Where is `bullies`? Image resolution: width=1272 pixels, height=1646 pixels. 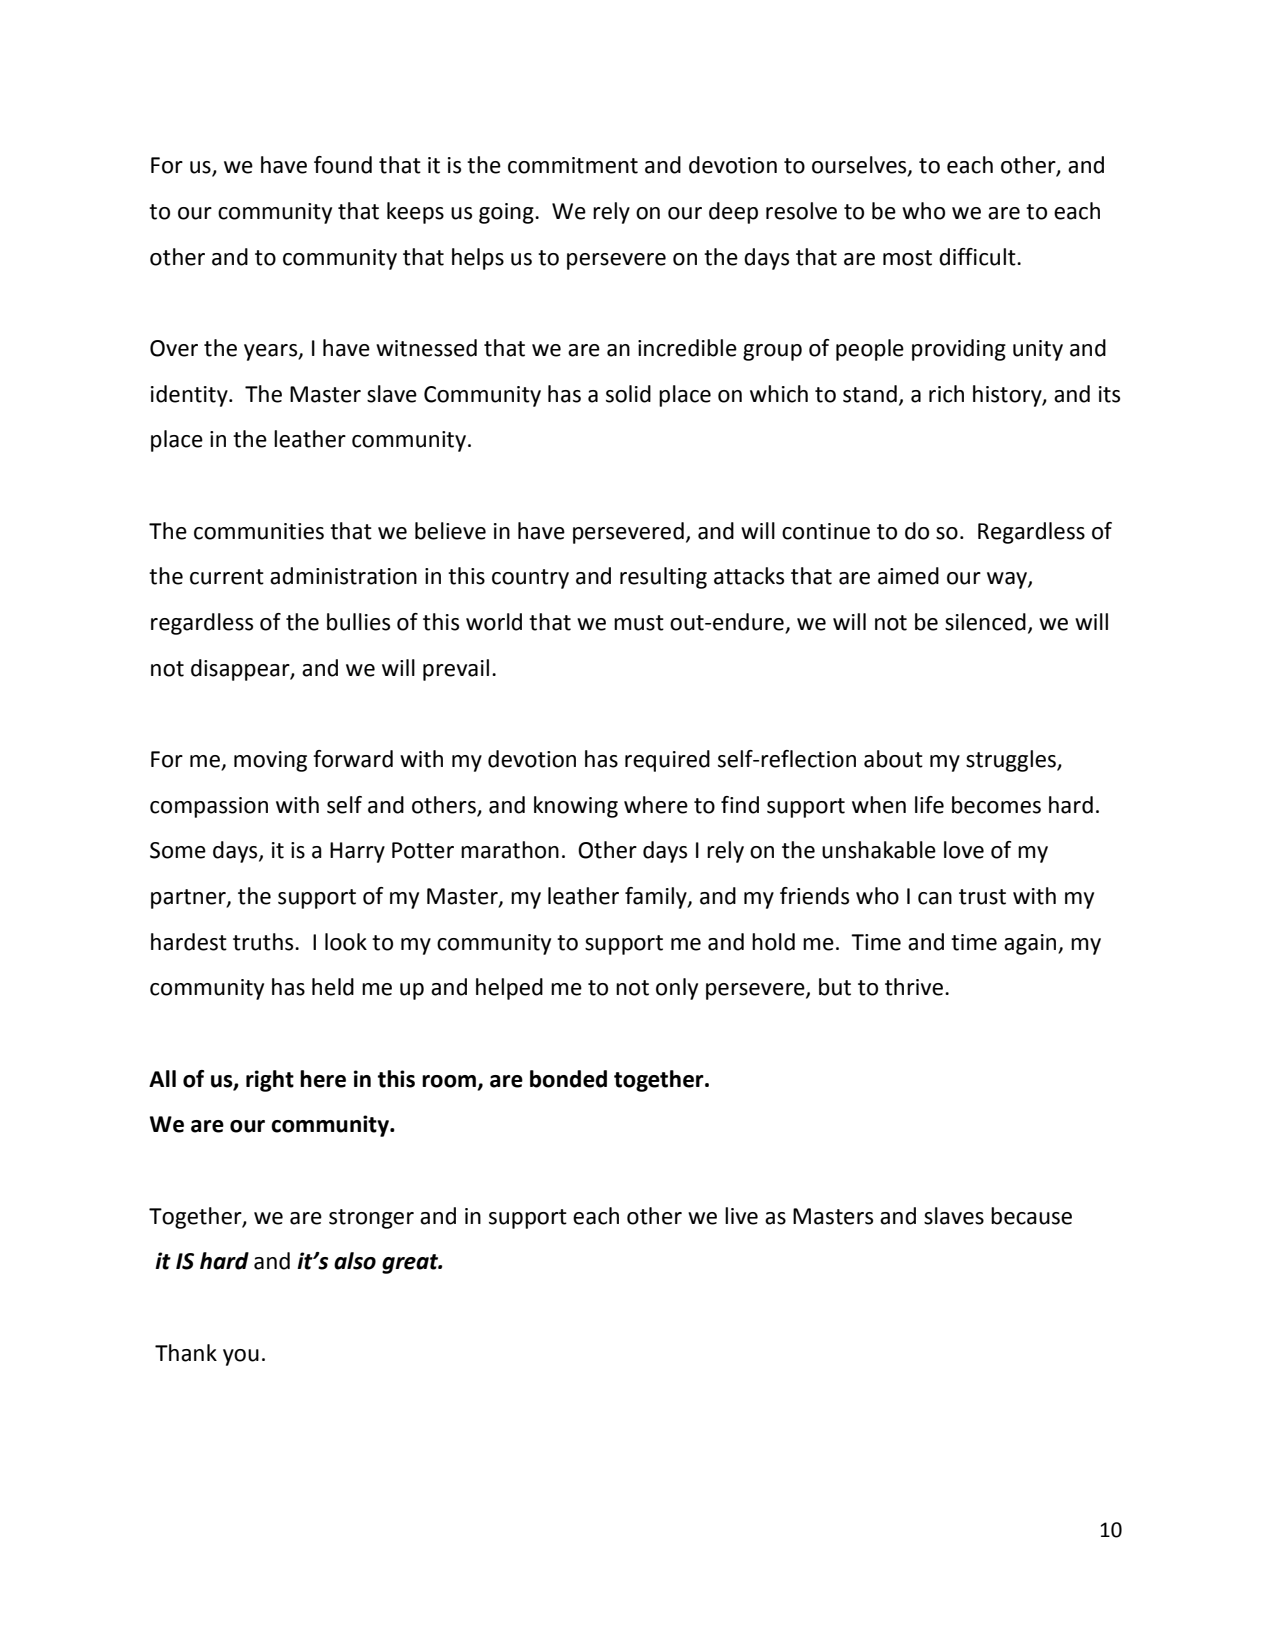
bullies is located at coordinates (358, 622).
